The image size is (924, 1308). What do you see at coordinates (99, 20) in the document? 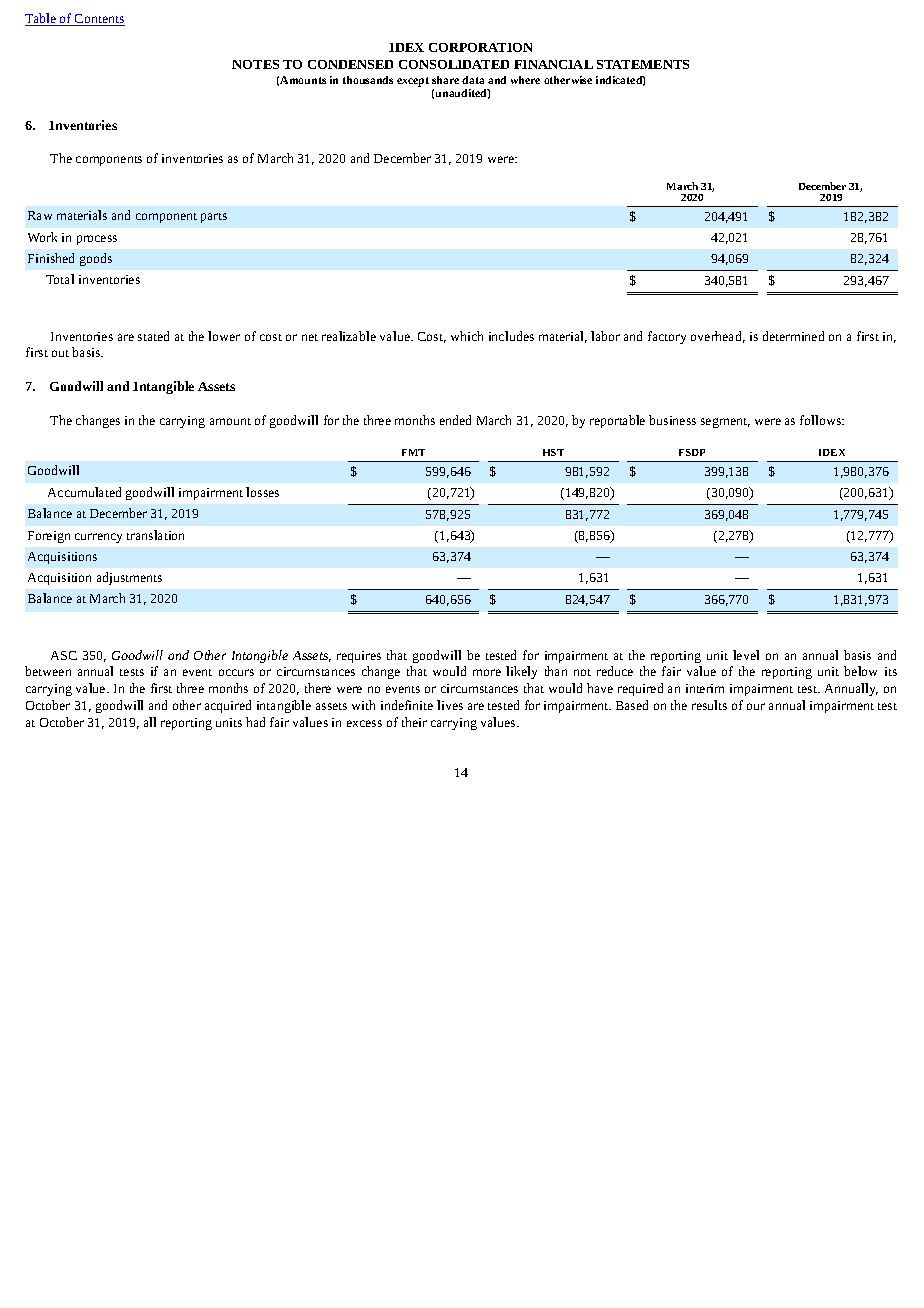
I see `Contents` at bounding box center [99, 20].
